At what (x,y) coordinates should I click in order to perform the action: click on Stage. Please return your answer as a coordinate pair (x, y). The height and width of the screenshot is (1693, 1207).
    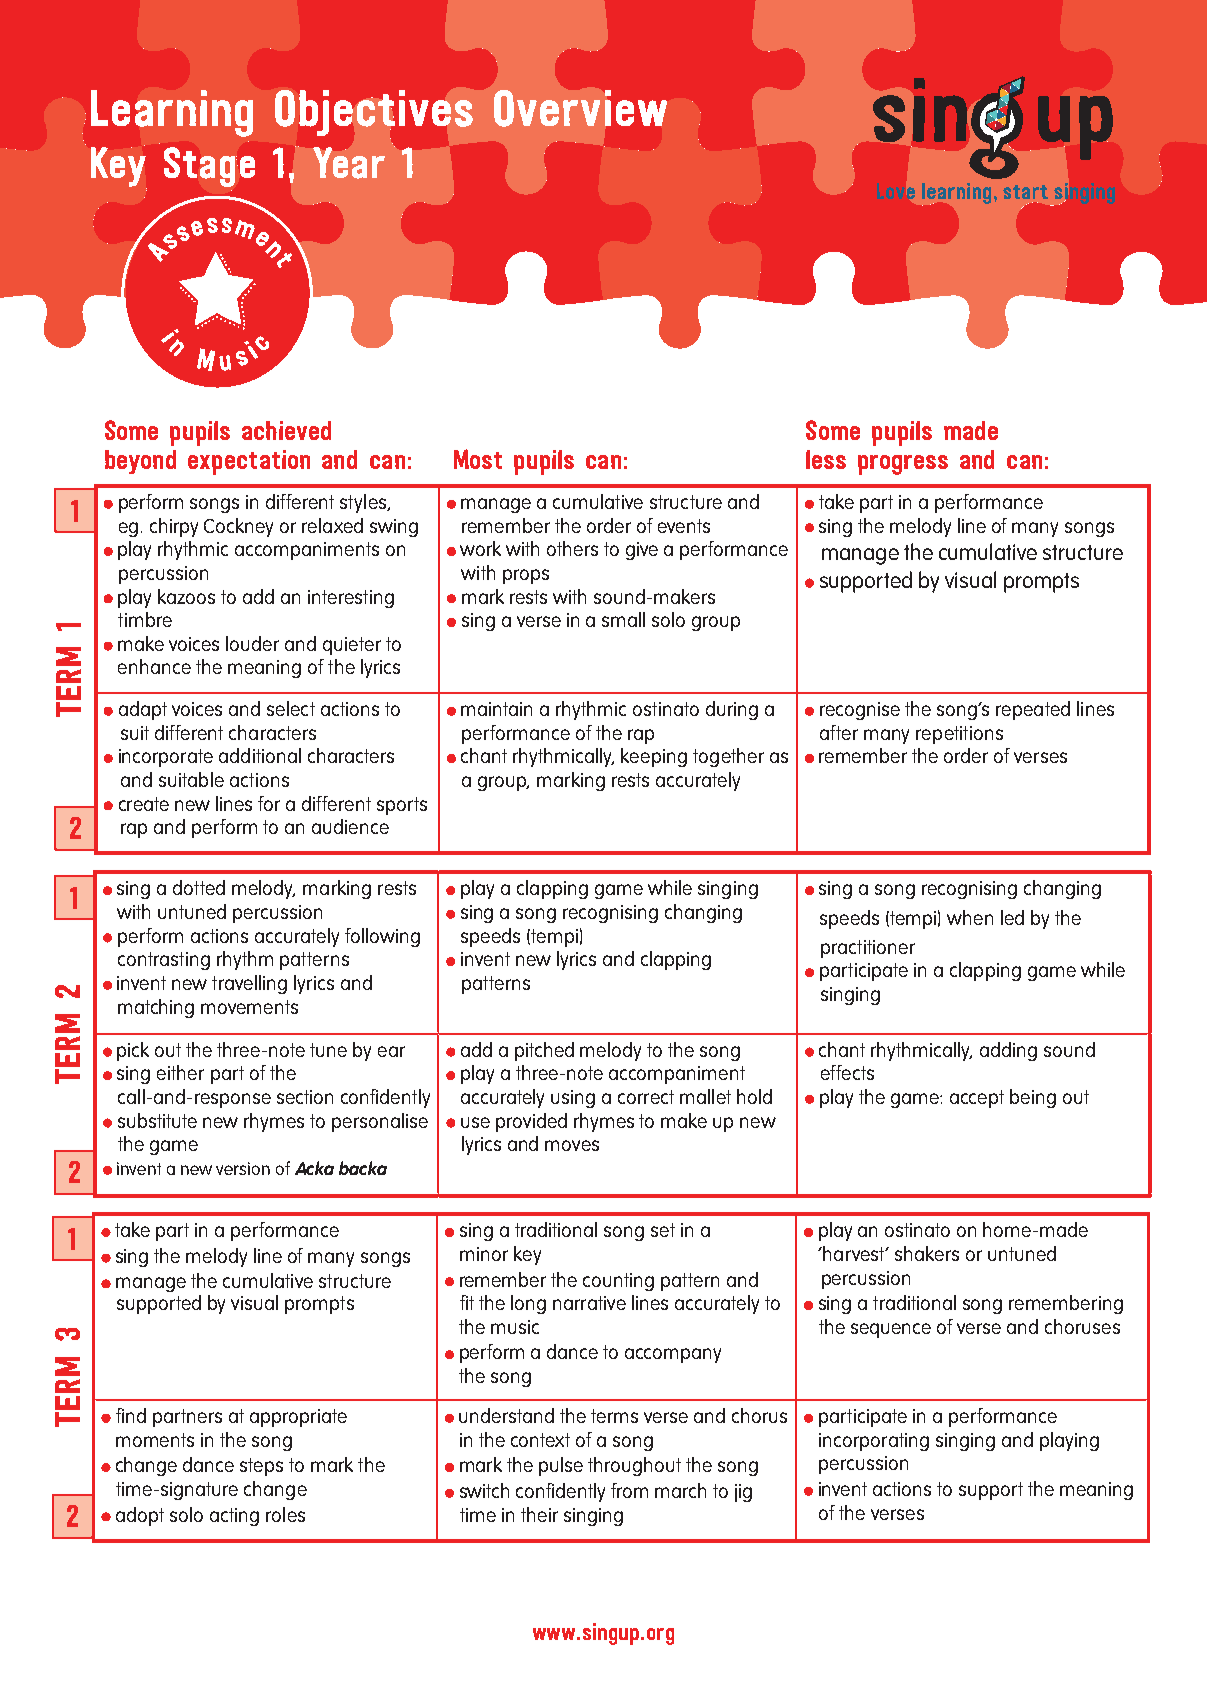
    Looking at the image, I should click on (209, 167).
